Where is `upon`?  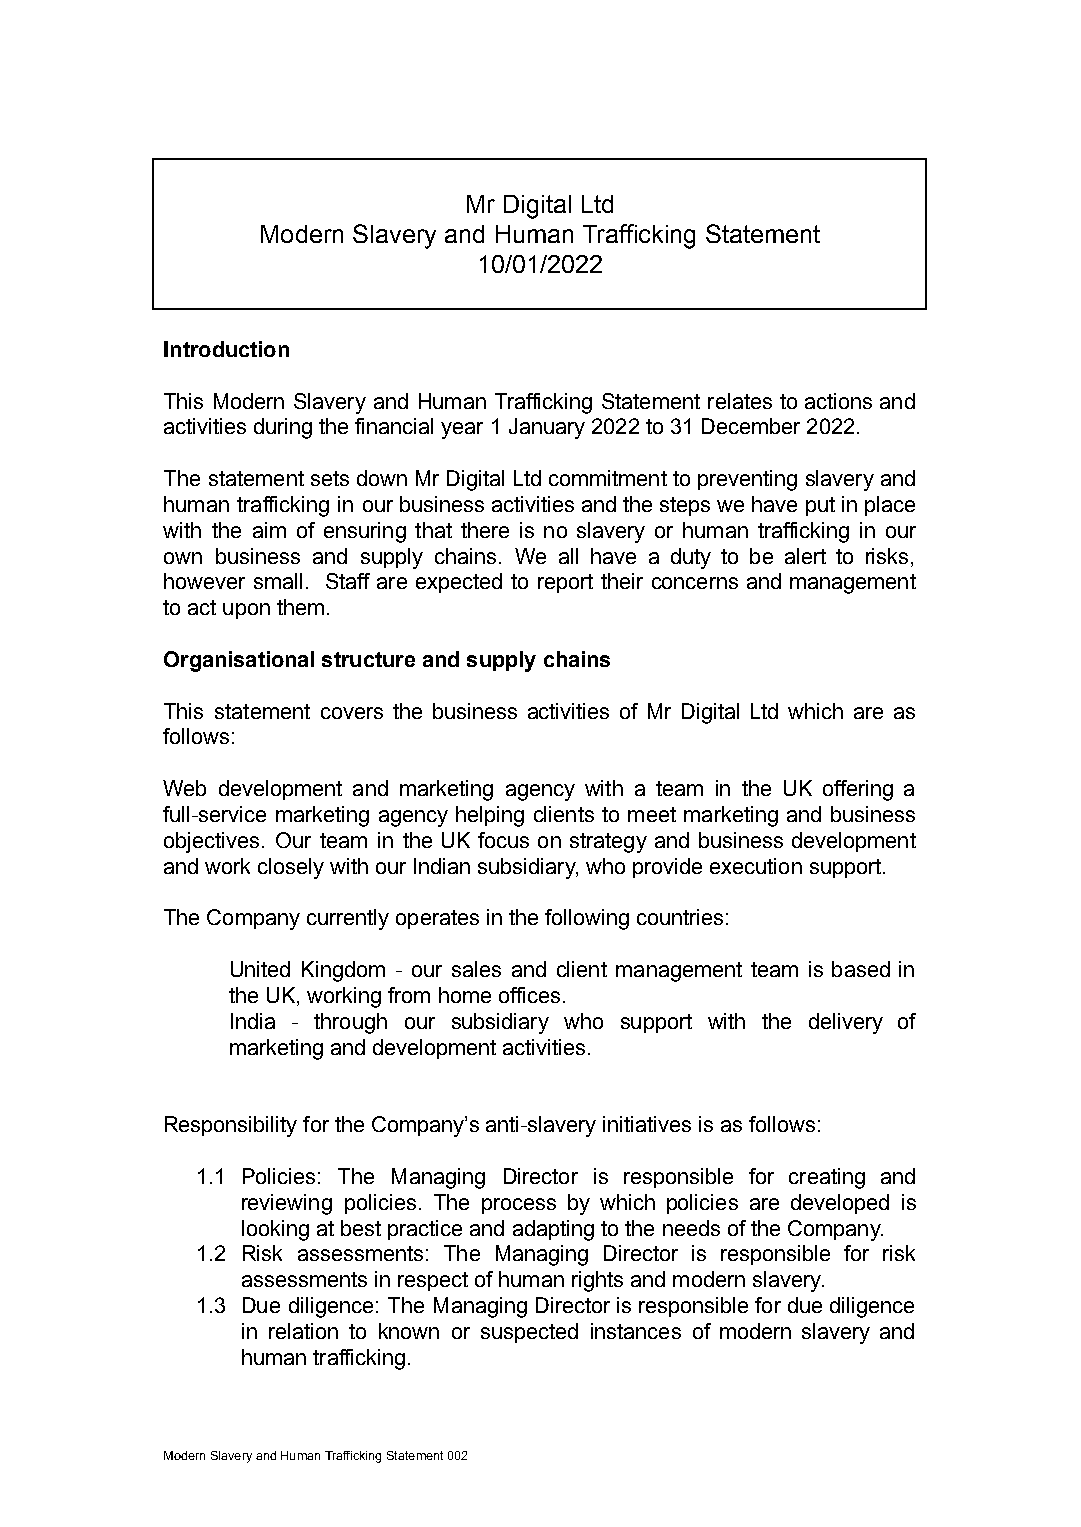 upon is located at coordinates (246, 611).
